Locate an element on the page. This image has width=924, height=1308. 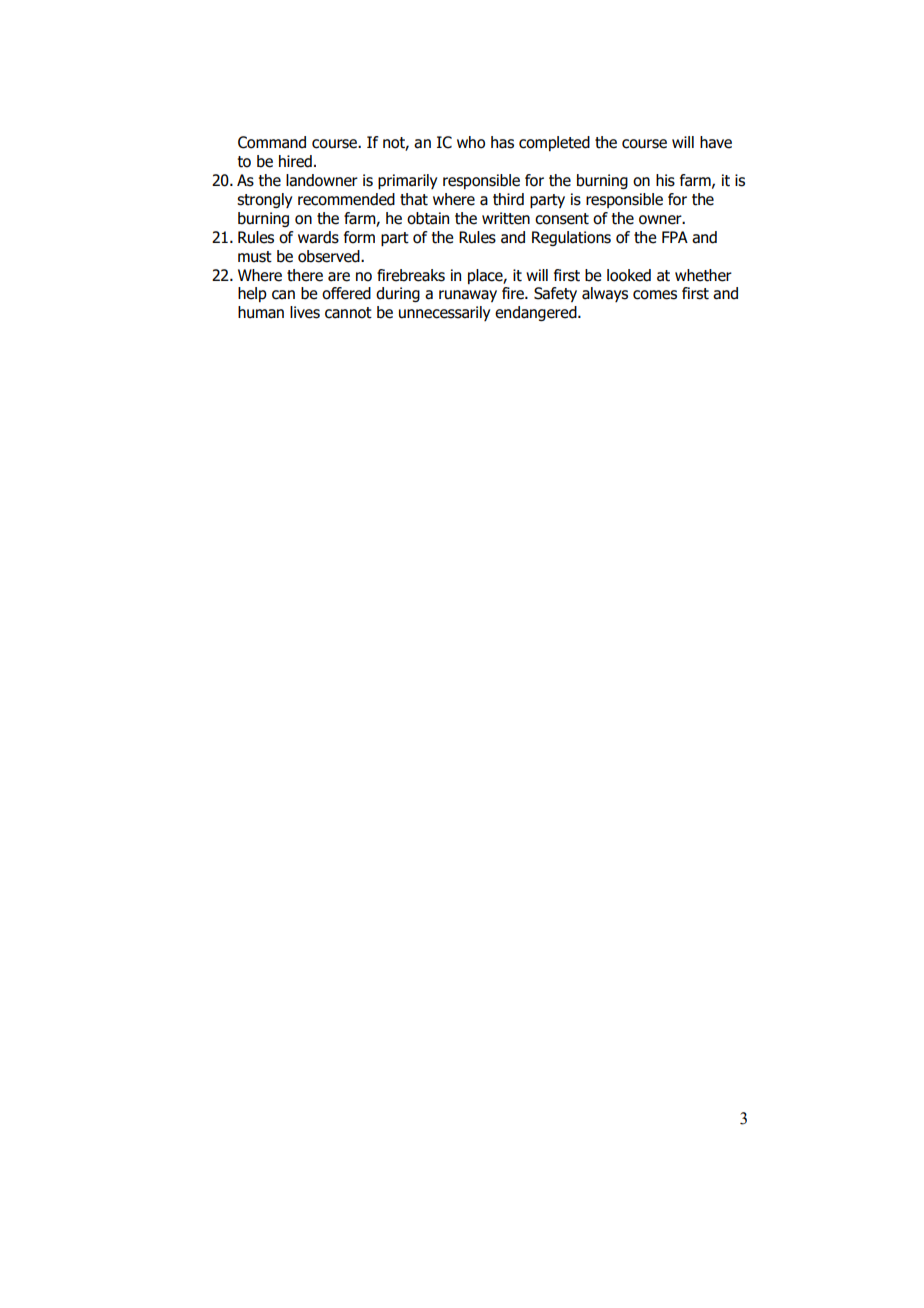
wards is located at coordinates (318, 237).
